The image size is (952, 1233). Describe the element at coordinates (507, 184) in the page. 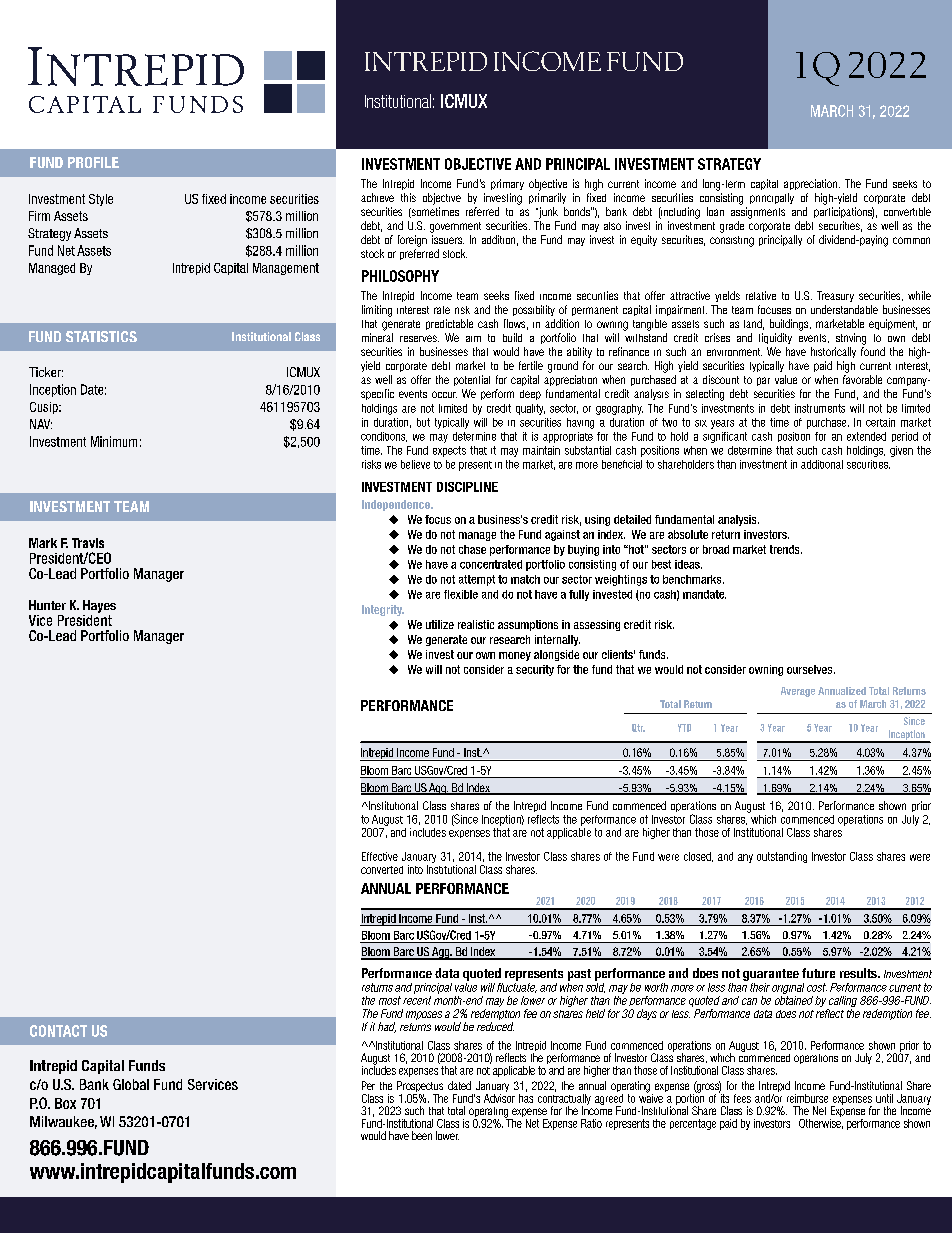

I see `primary` at that location.
